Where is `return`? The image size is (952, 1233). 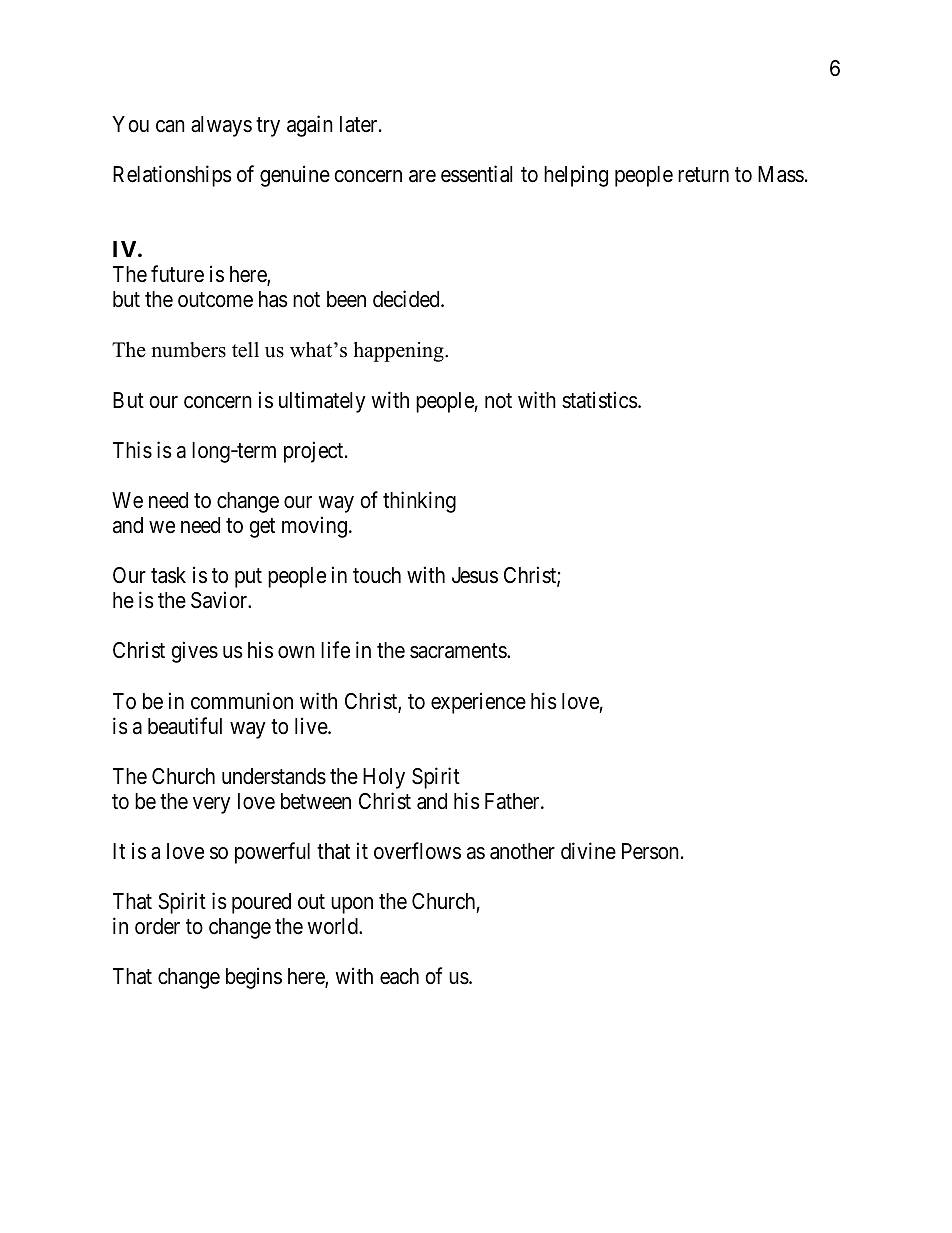 return is located at coordinates (703, 175).
